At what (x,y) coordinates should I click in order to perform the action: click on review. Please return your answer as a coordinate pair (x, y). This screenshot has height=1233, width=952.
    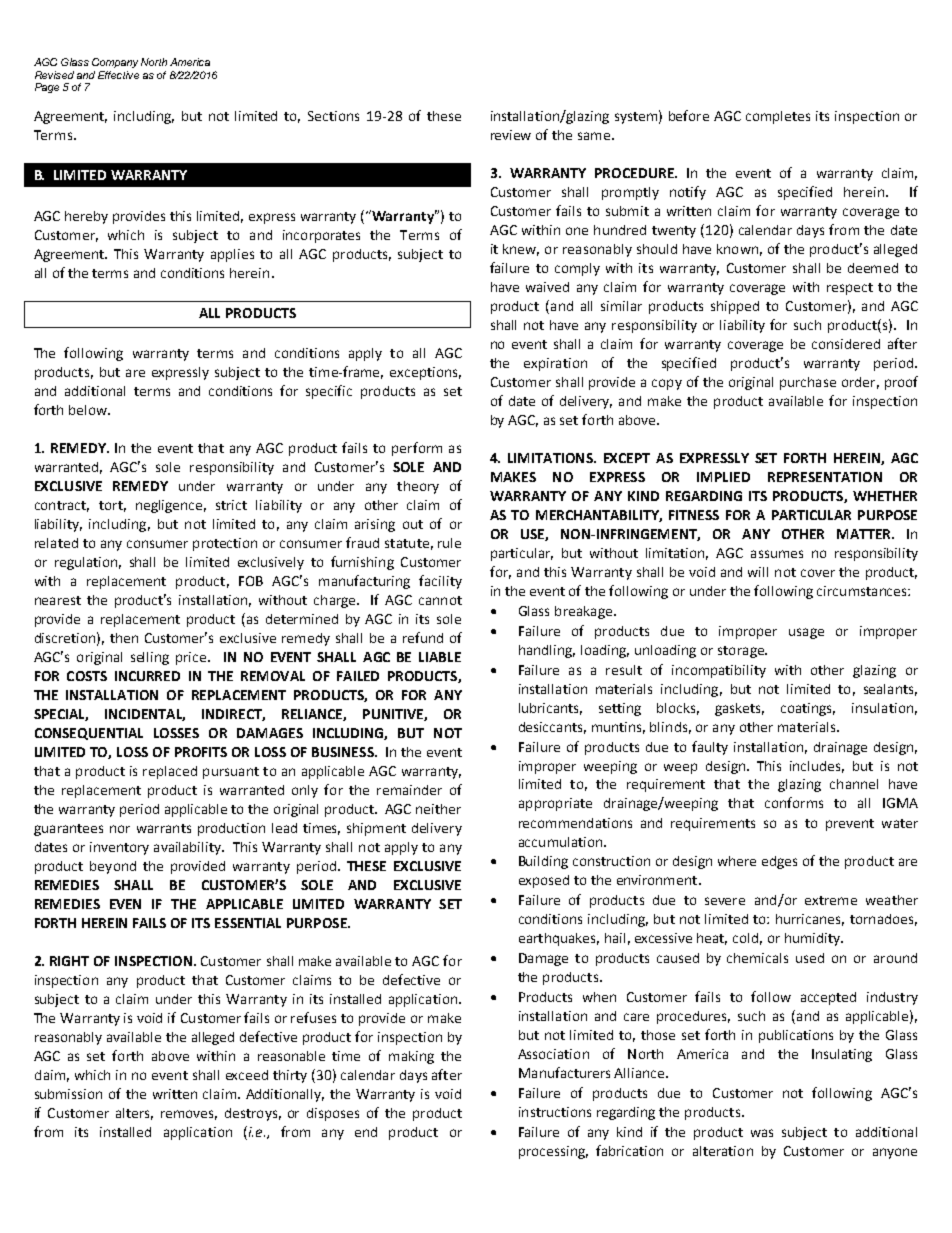
    Looking at the image, I should click on (511, 135).
